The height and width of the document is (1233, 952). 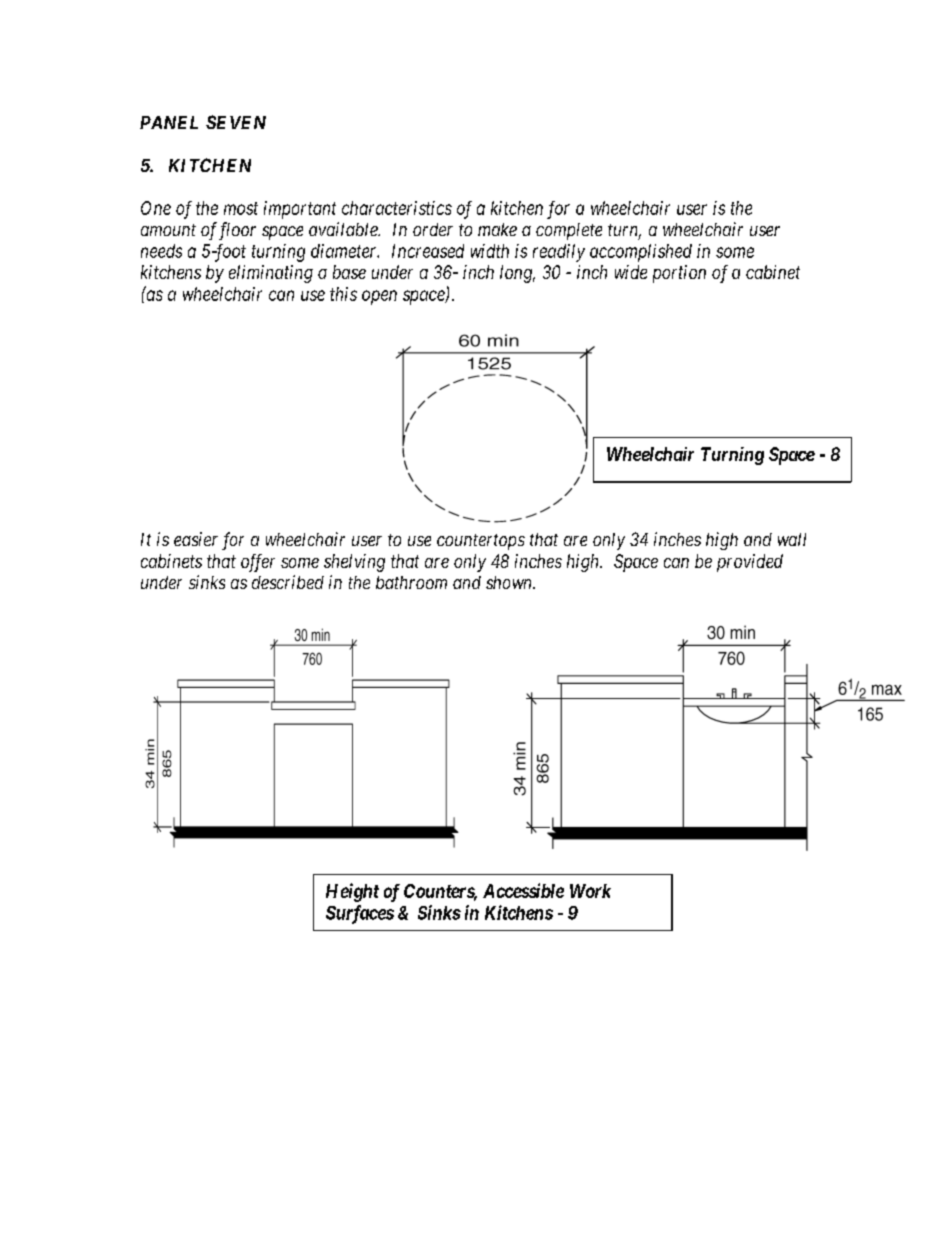 What do you see at coordinates (397, 208) in the document?
I see `characteristics` at bounding box center [397, 208].
